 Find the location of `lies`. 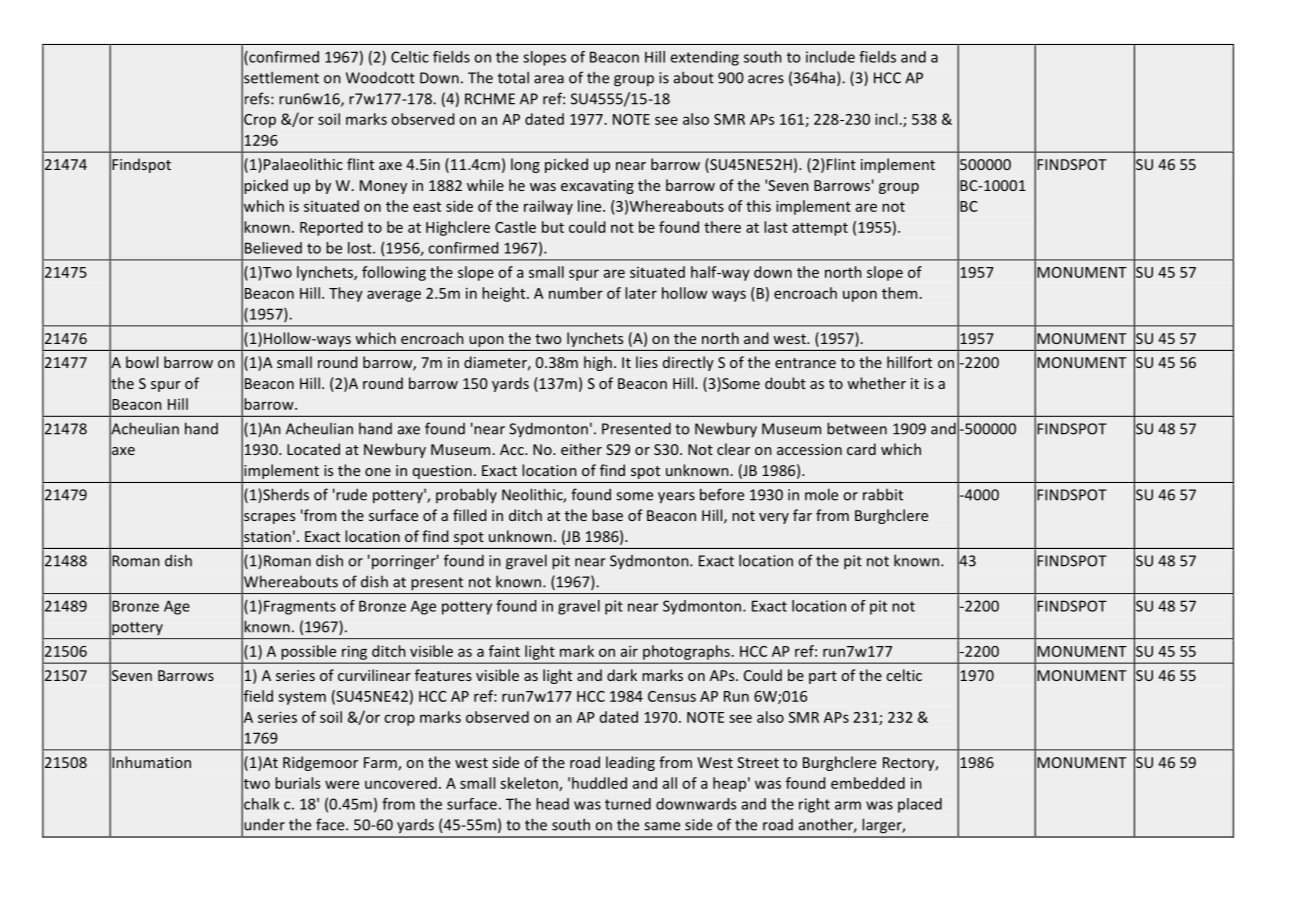

lies is located at coordinates (647, 362).
